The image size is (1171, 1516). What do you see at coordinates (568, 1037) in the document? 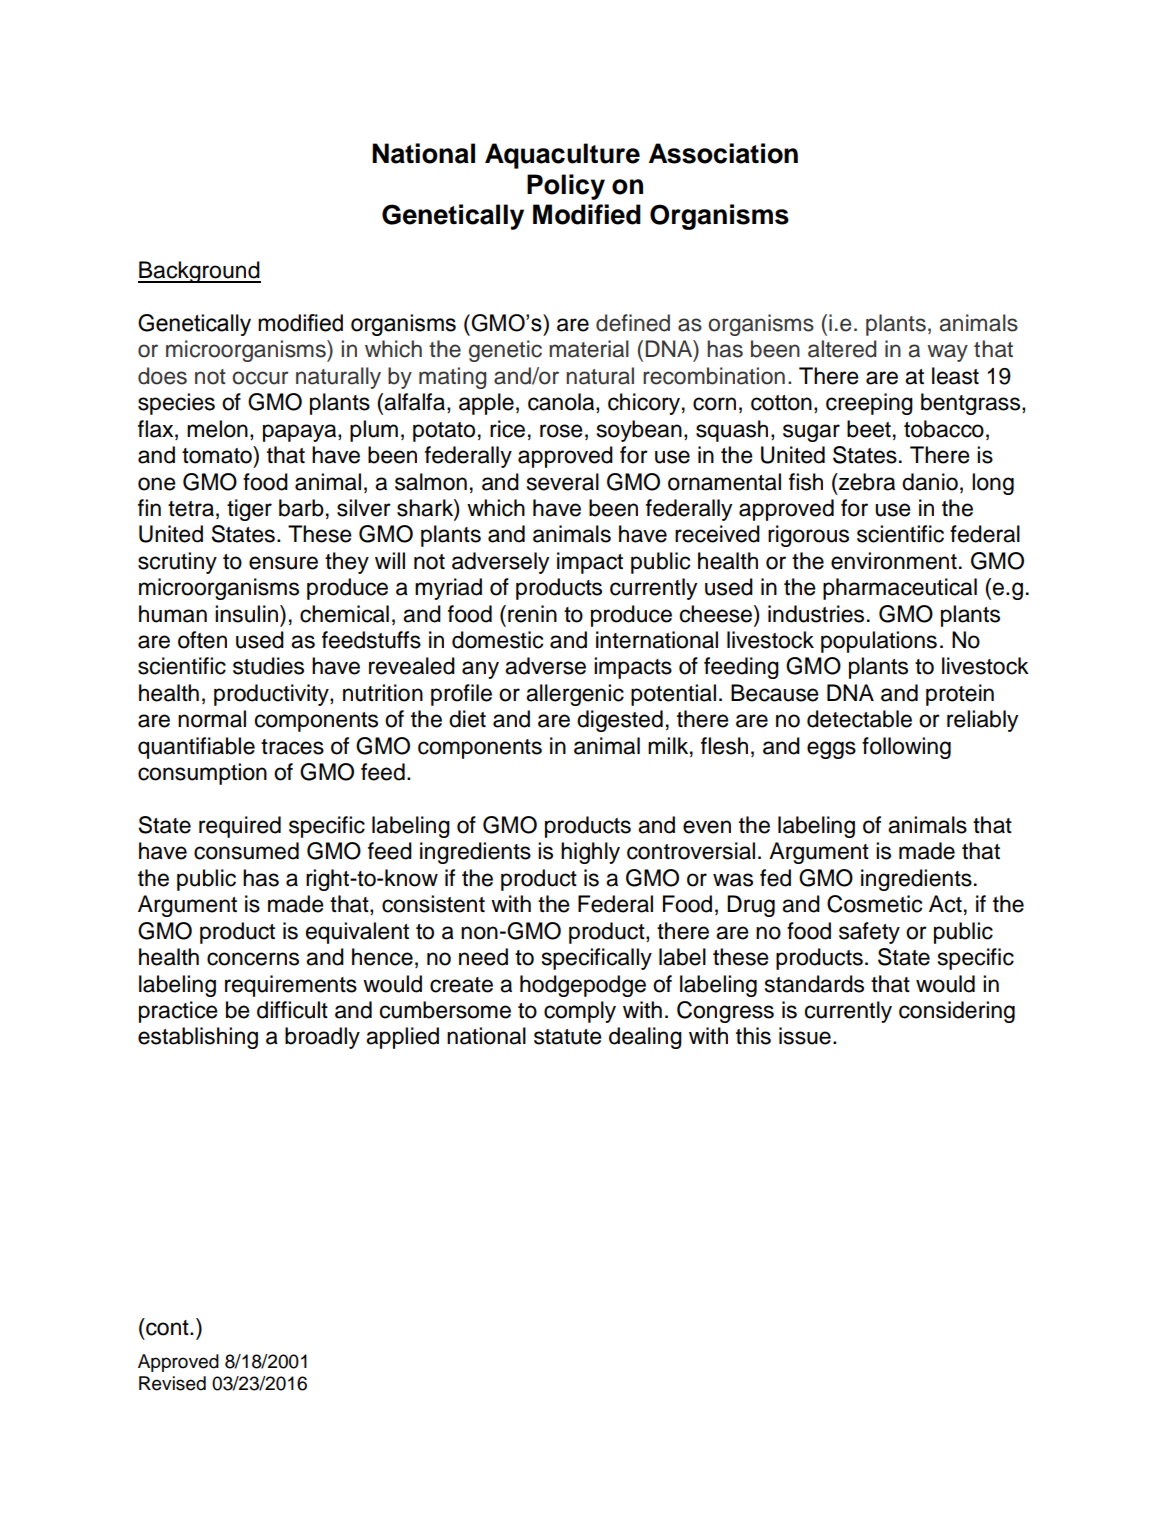
I see `statute` at bounding box center [568, 1037].
